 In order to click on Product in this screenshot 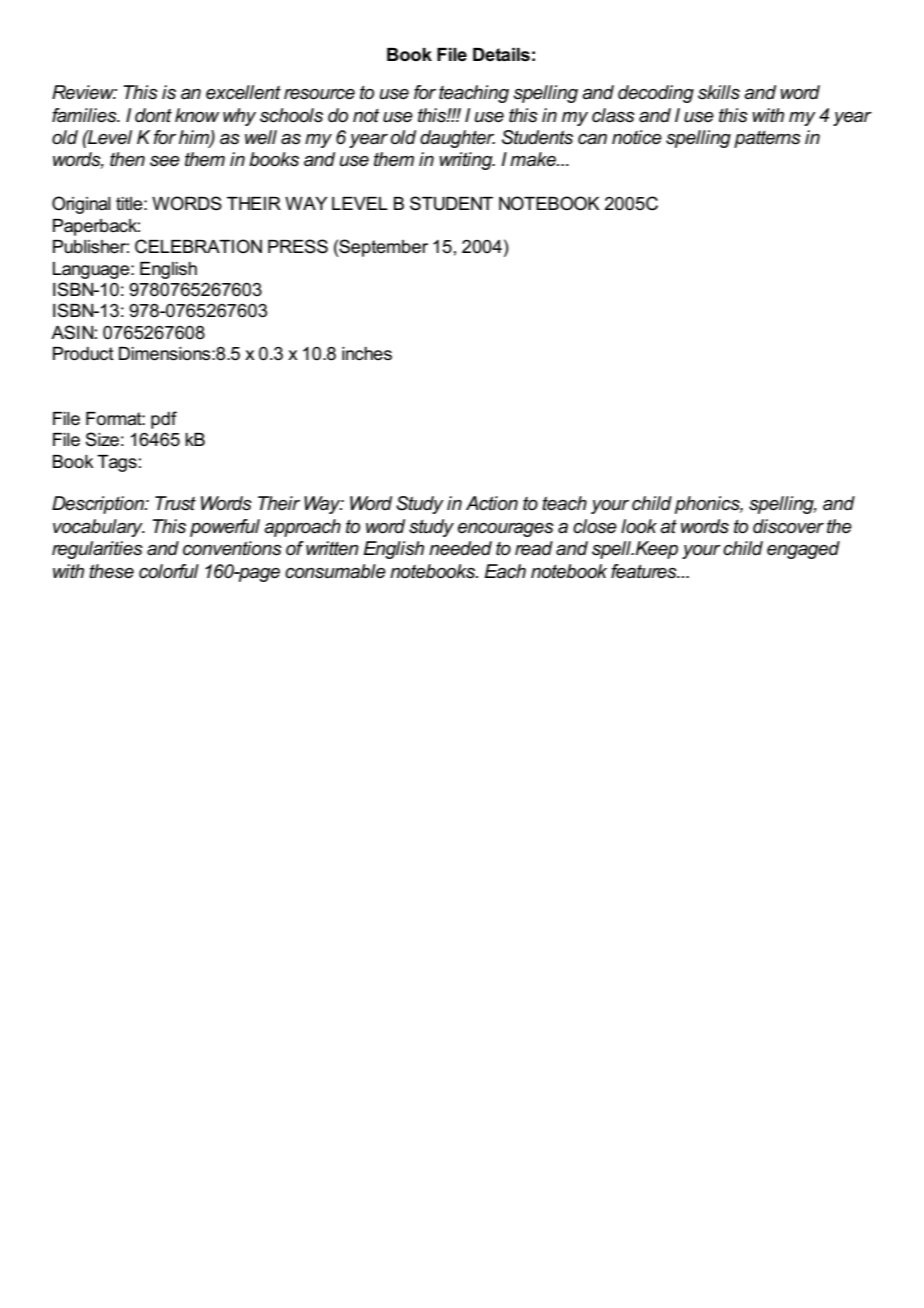, I will do `click(83, 354)`.
